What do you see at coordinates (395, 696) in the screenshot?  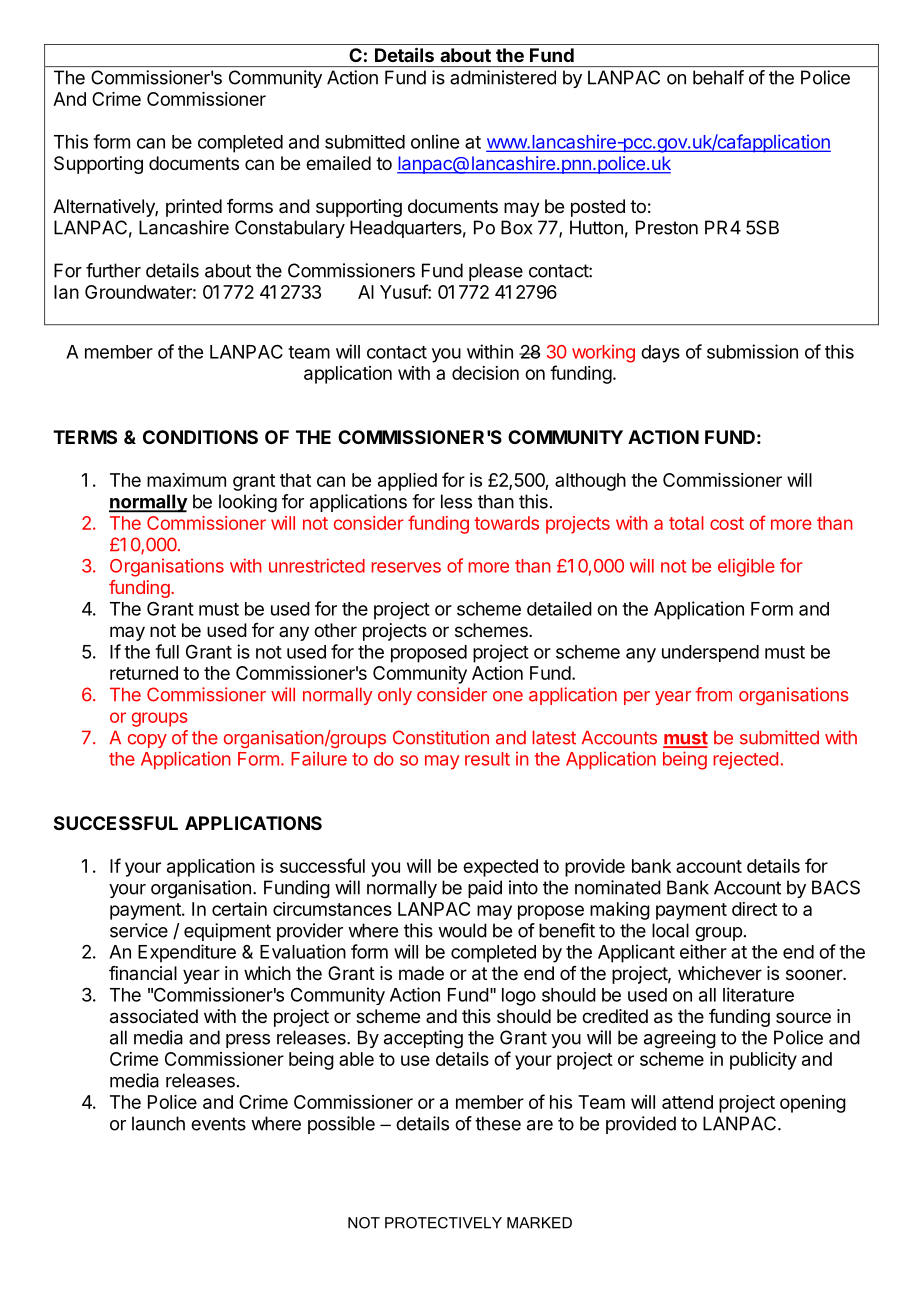 I see `only` at bounding box center [395, 696].
